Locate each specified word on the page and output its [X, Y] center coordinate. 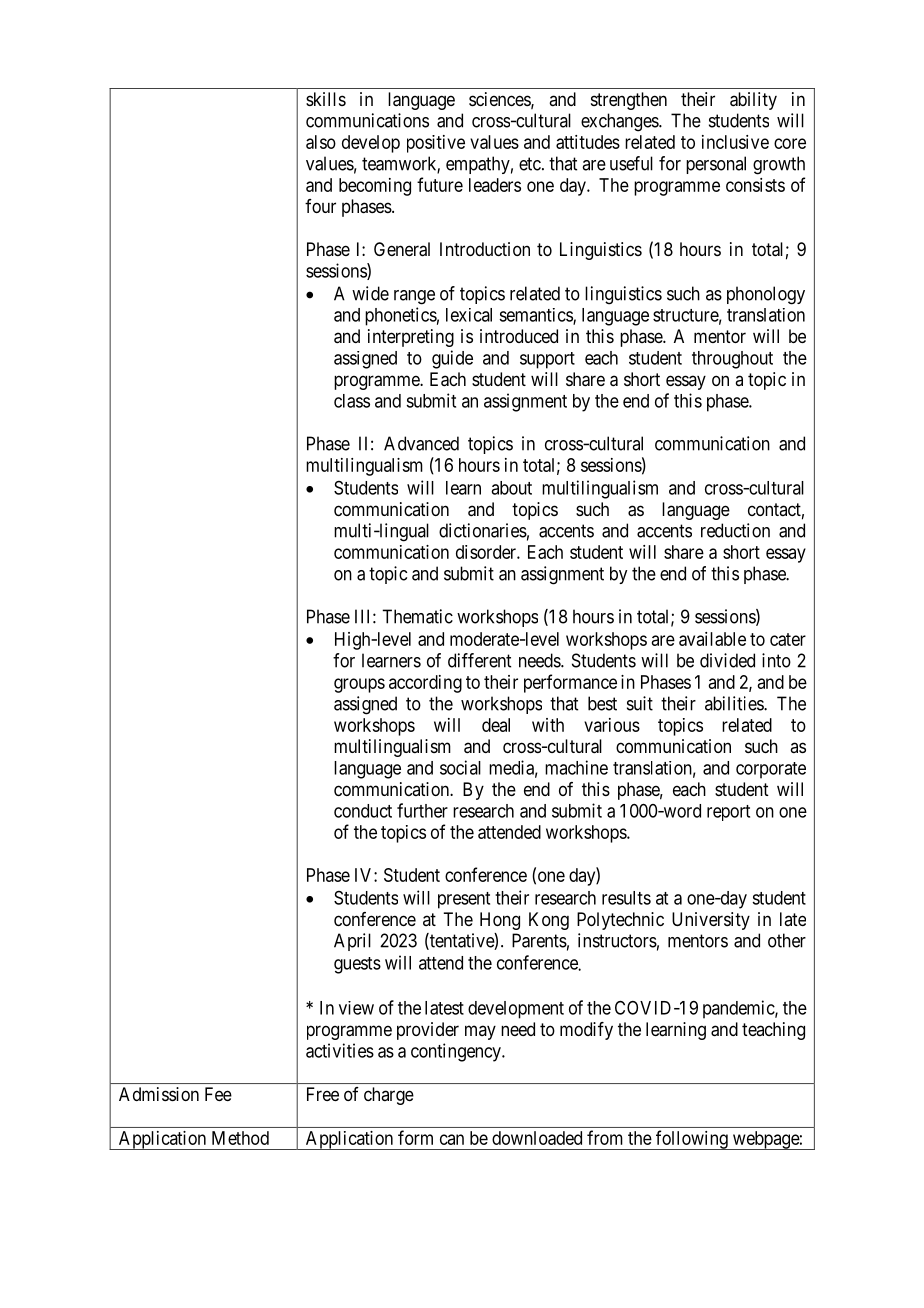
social [460, 767]
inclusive [735, 142]
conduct [363, 811]
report [728, 813]
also [321, 142]
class [352, 401]
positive [436, 144]
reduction [735, 530]
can [452, 1139]
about [511, 488]
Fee [218, 1094]
